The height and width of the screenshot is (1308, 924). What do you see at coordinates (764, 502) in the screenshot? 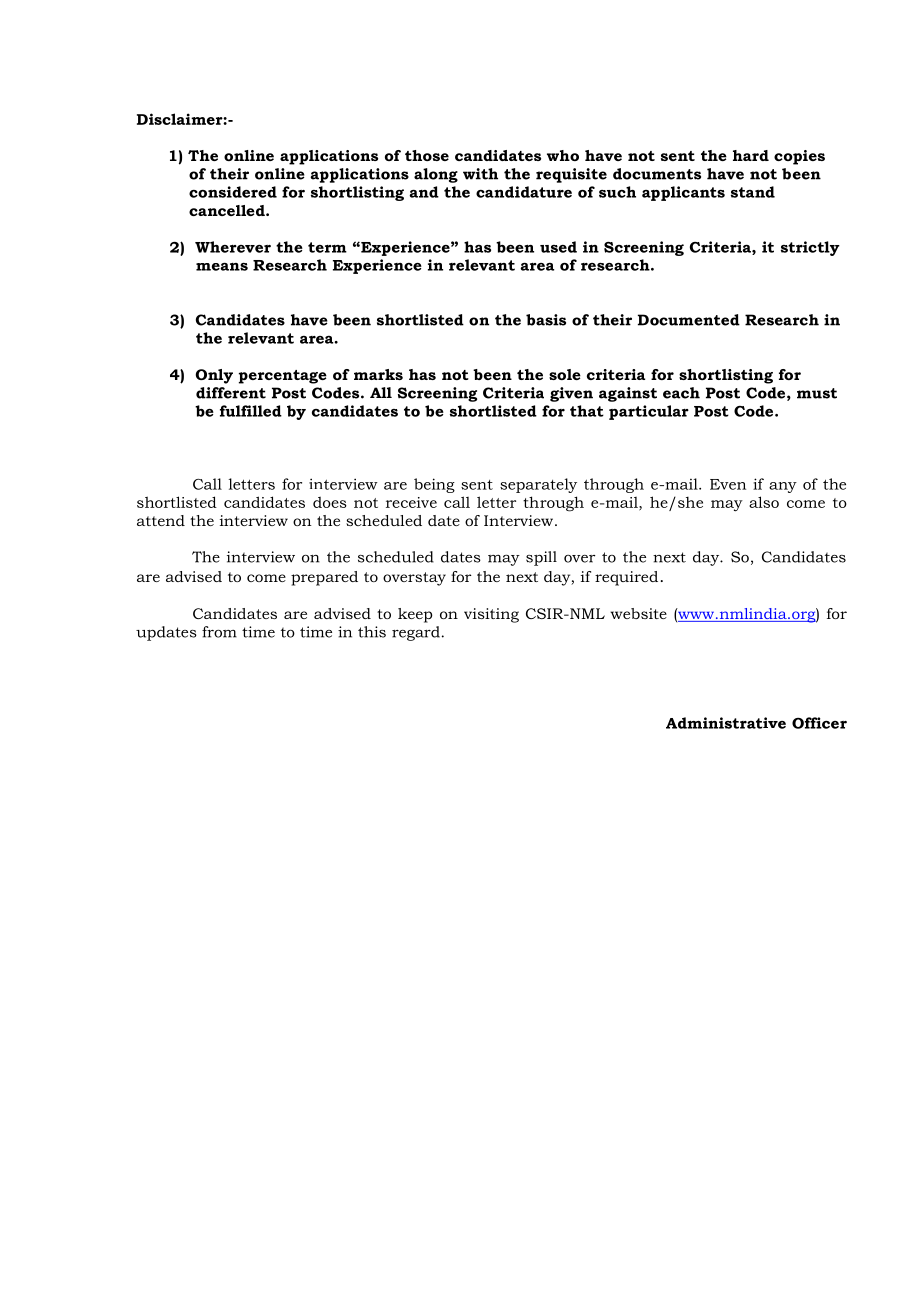
I see `also` at bounding box center [764, 502].
